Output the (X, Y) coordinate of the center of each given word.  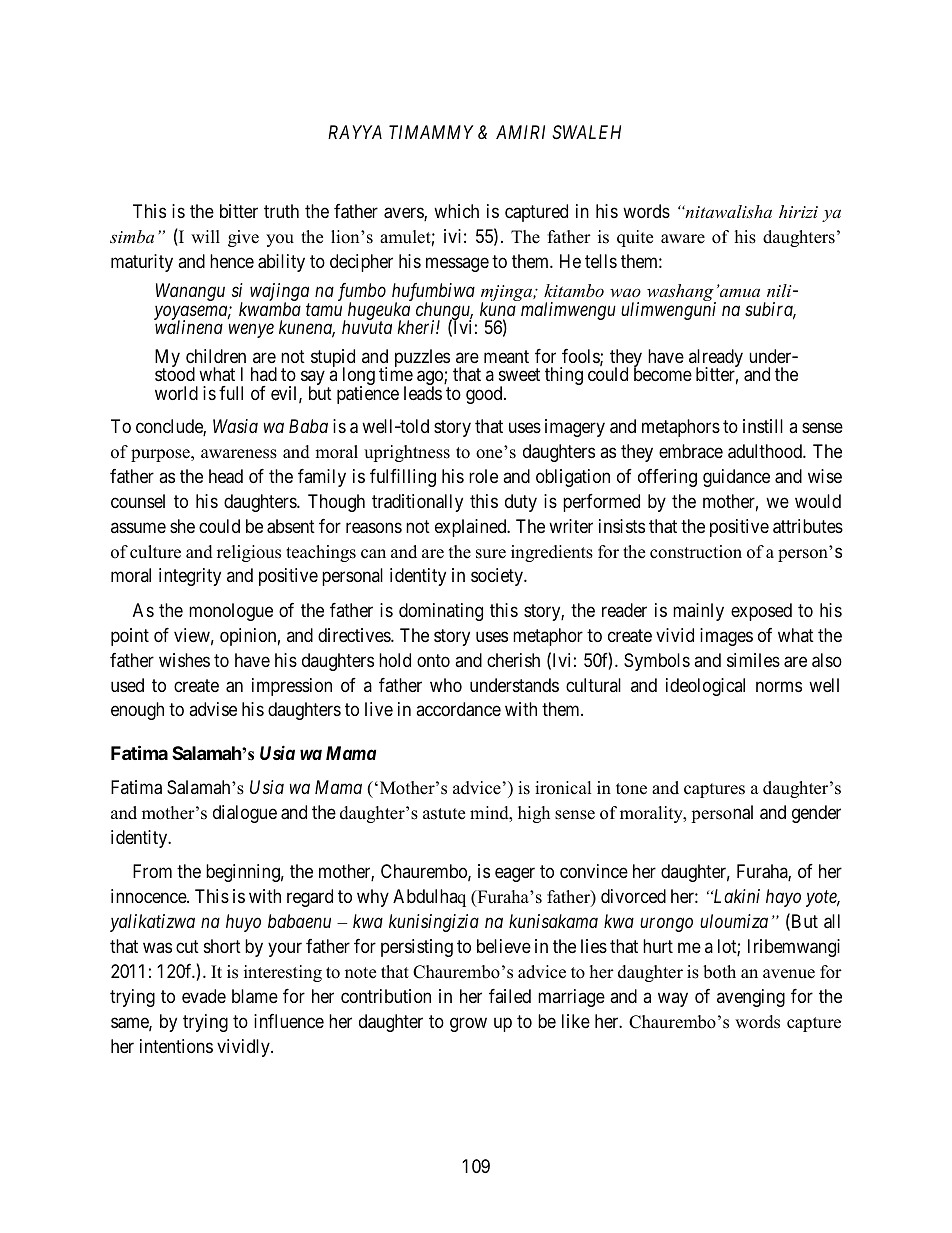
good (485, 395)
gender (816, 814)
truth (281, 211)
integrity (190, 577)
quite (635, 238)
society (498, 577)
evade (204, 996)
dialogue (245, 814)
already (716, 359)
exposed (761, 612)
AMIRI (520, 132)
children (216, 356)
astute (444, 814)
